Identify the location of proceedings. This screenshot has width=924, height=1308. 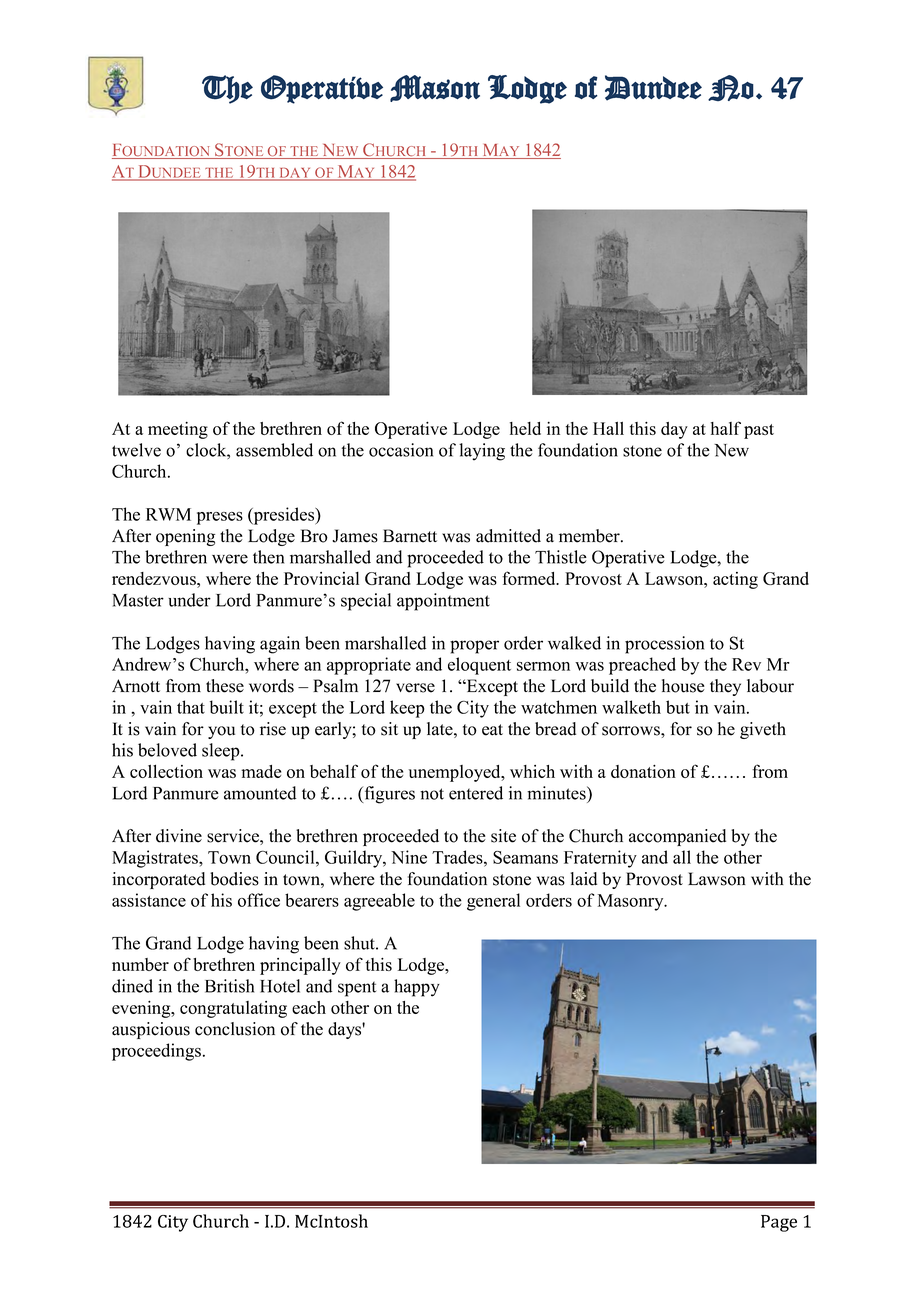
(156, 1052).
